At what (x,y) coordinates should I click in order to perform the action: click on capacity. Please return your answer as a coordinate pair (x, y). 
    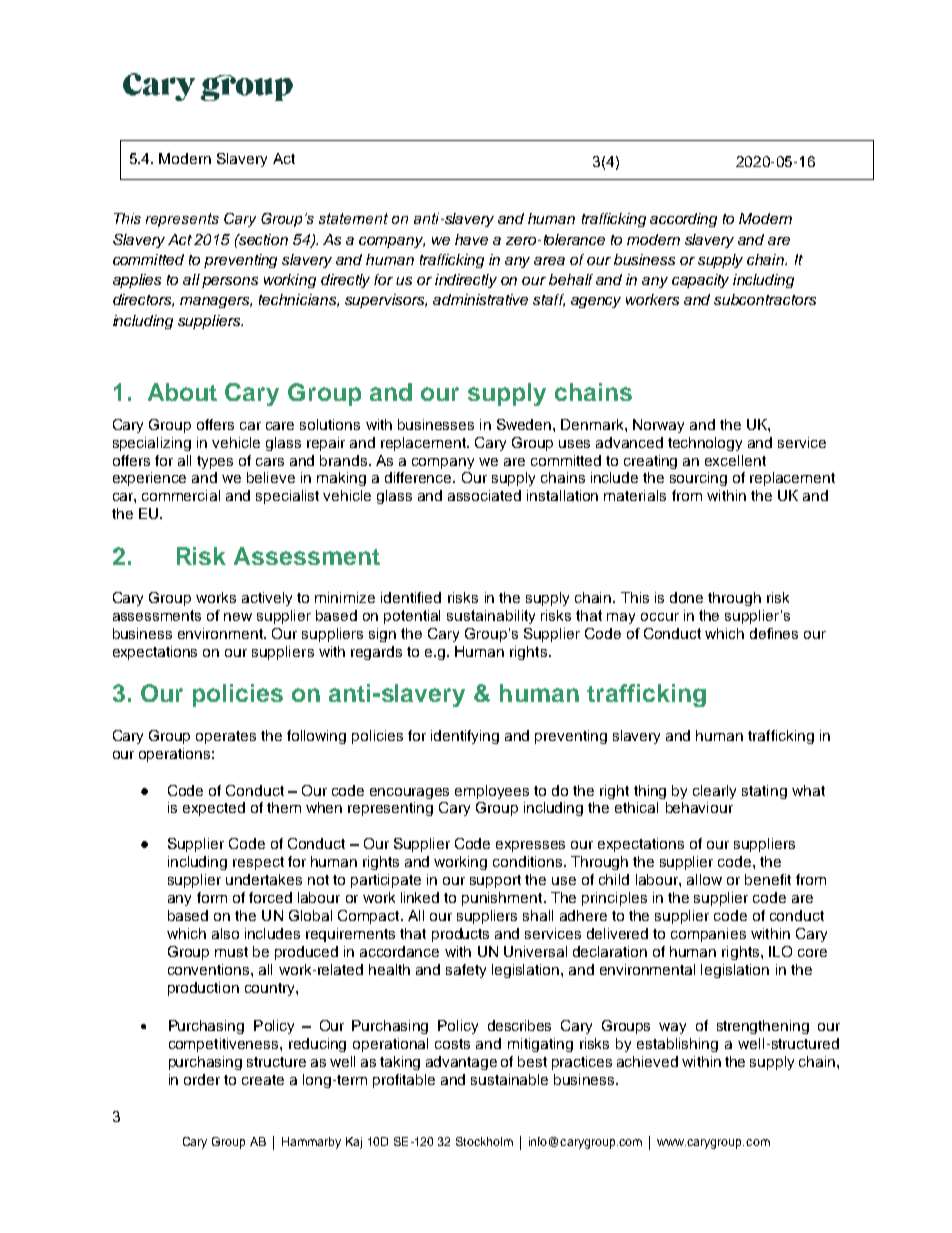
    Looking at the image, I should click on (700, 281).
